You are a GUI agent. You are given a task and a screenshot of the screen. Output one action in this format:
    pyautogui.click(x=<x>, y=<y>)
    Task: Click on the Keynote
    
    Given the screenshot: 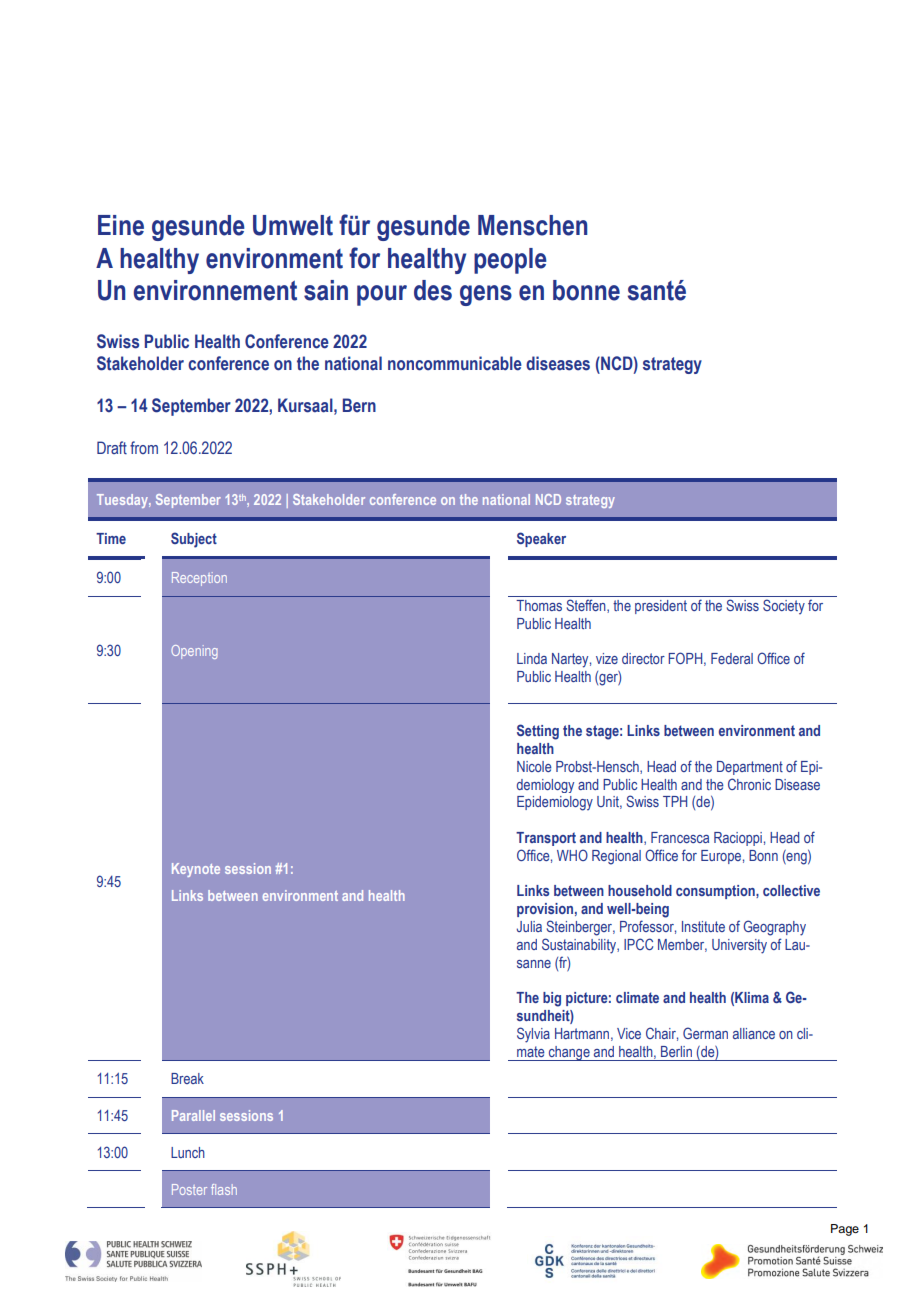 What is the action you would take?
    pyautogui.click(x=196, y=870)
